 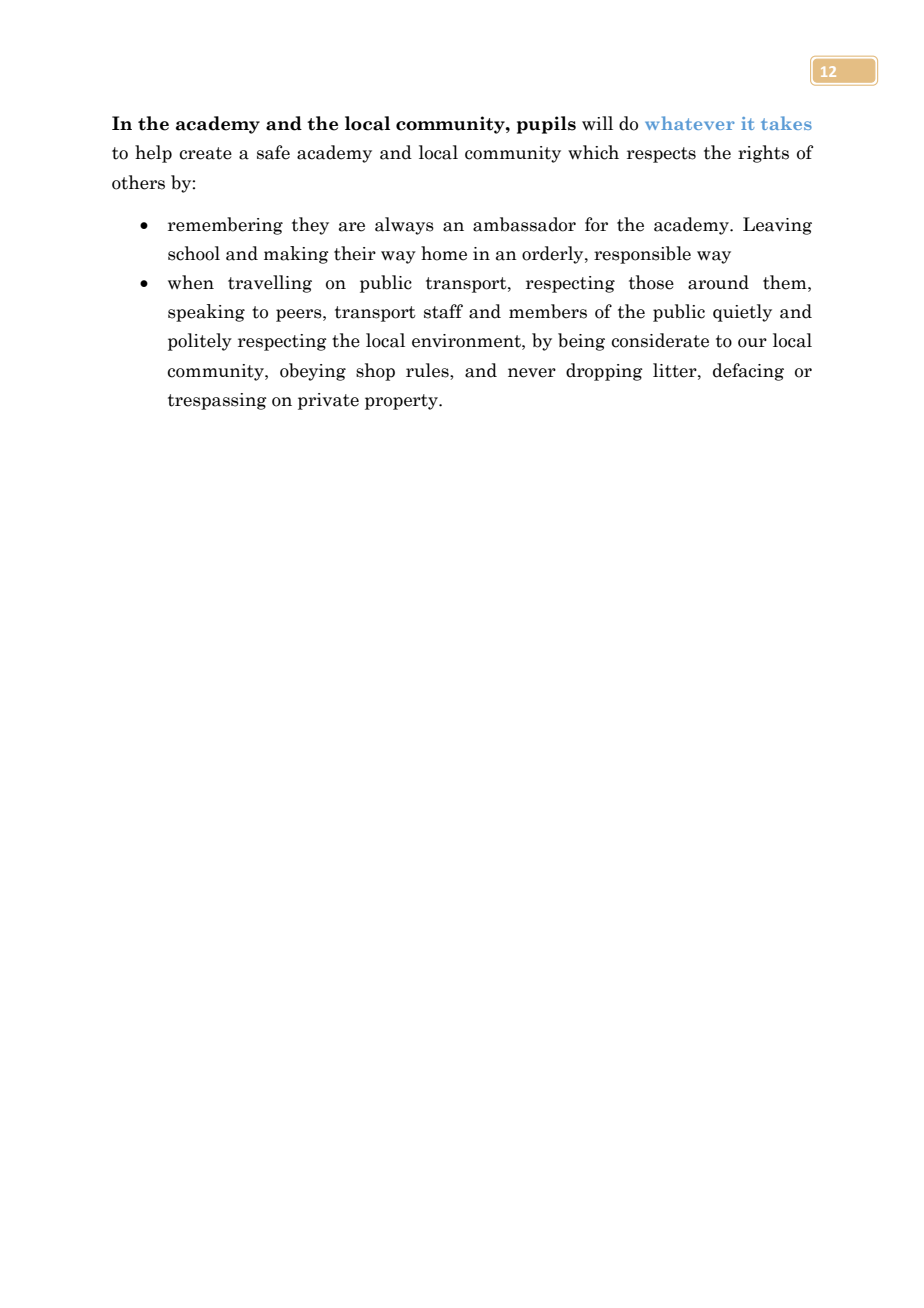 I want to click on responsible, so click(x=642, y=255).
